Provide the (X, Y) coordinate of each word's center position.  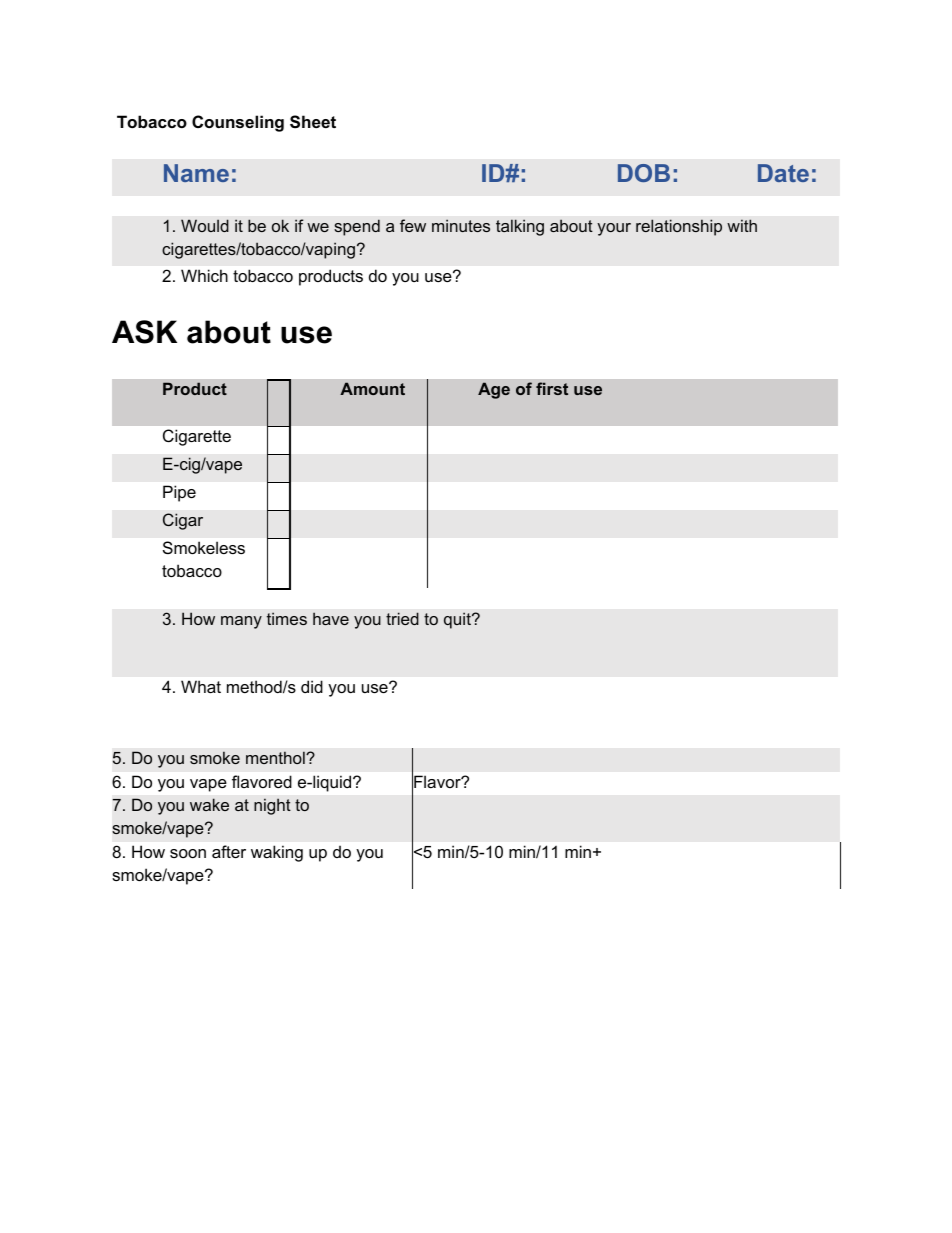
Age (494, 390)
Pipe (179, 493)
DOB (644, 173)
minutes (461, 225)
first (552, 388)
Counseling (238, 123)
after (229, 851)
